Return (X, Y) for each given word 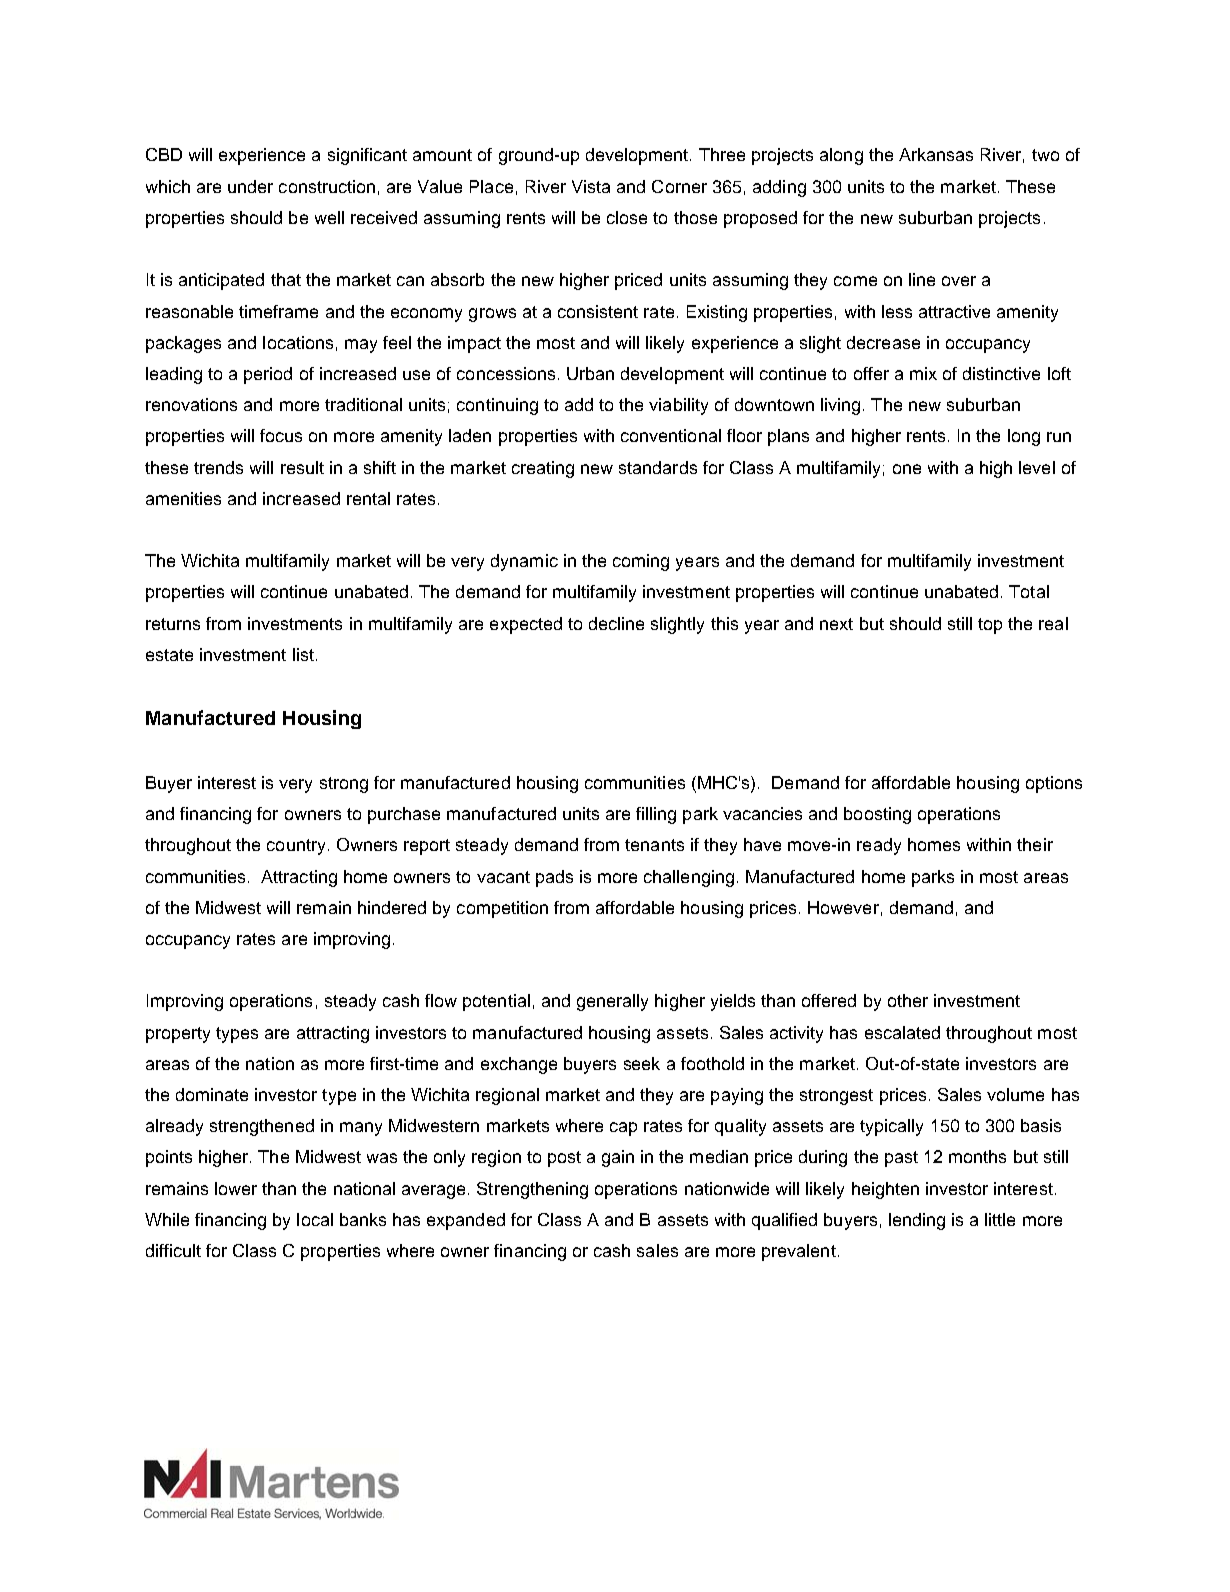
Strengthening (532, 1190)
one (907, 469)
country (296, 847)
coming (641, 562)
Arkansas (936, 154)
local (315, 1219)
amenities (183, 498)
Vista (591, 186)
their (1035, 844)
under (250, 186)
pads (554, 878)
